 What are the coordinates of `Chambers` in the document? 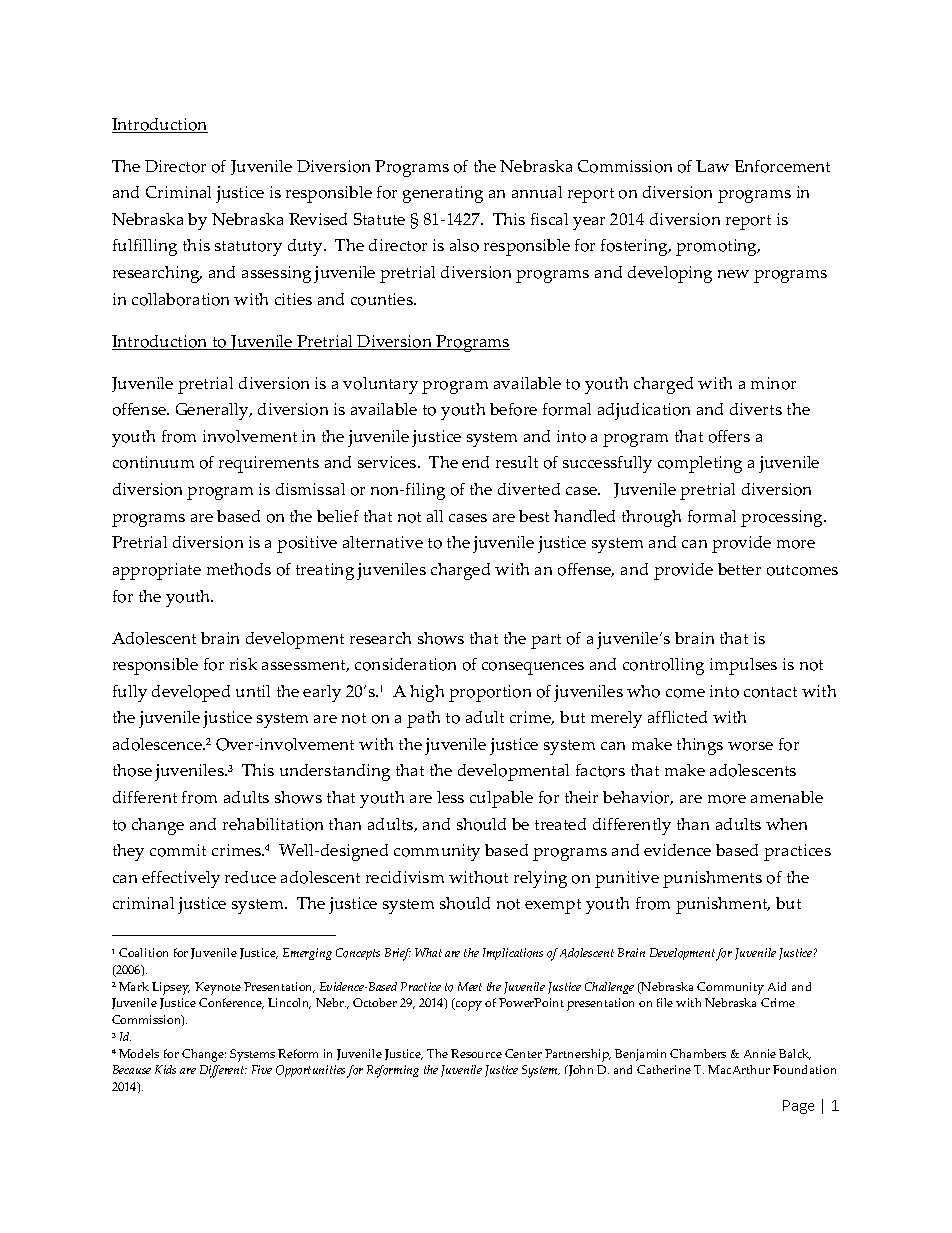 It's located at (698, 1053).
